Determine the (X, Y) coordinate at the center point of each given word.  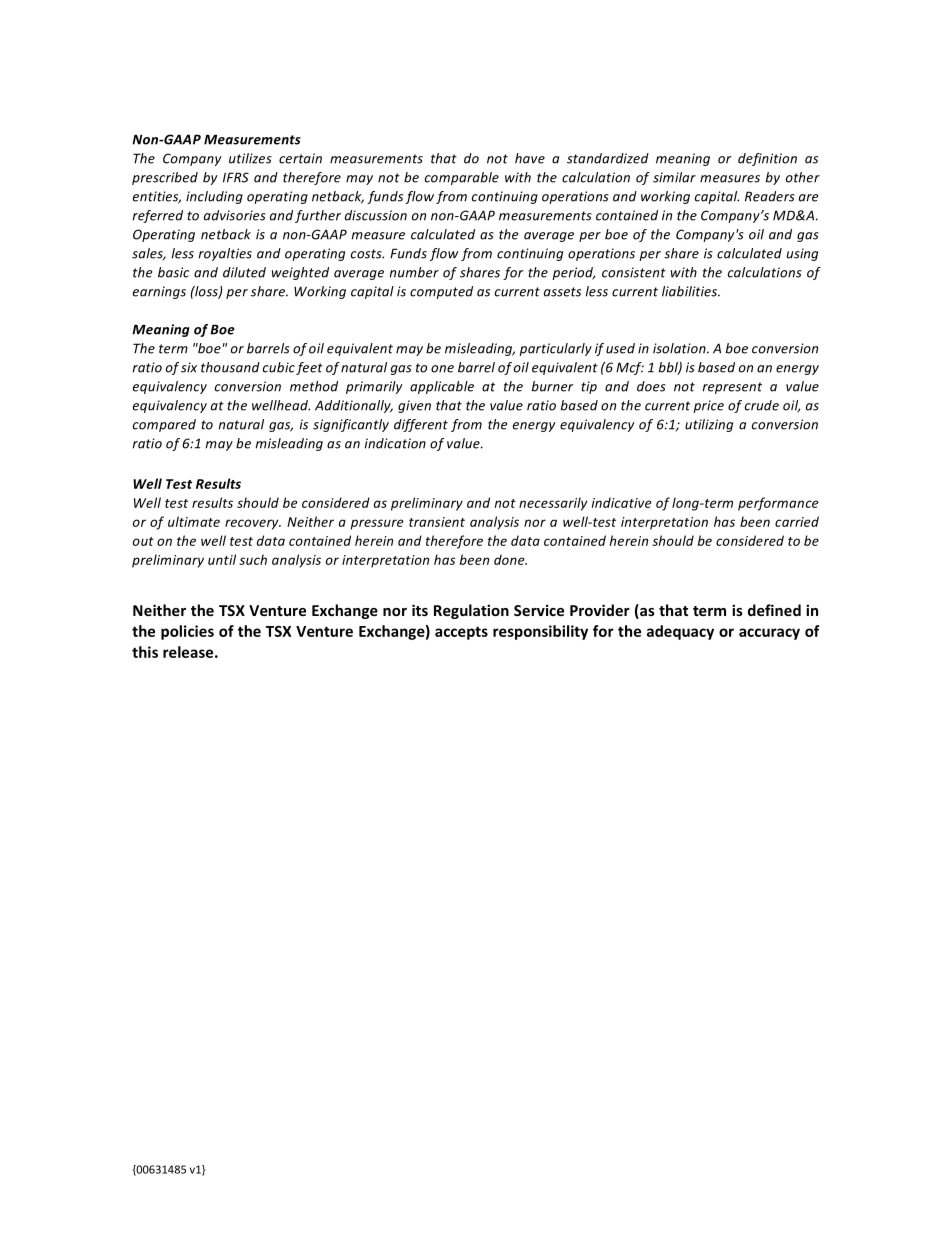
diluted (244, 272)
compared (164, 425)
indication (395, 443)
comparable (462, 178)
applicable (442, 387)
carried (797, 521)
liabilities (691, 291)
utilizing (709, 425)
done (510, 559)
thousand (230, 367)
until (222, 559)
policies (187, 632)
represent (732, 388)
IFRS (236, 177)
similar (674, 177)
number (414, 272)
